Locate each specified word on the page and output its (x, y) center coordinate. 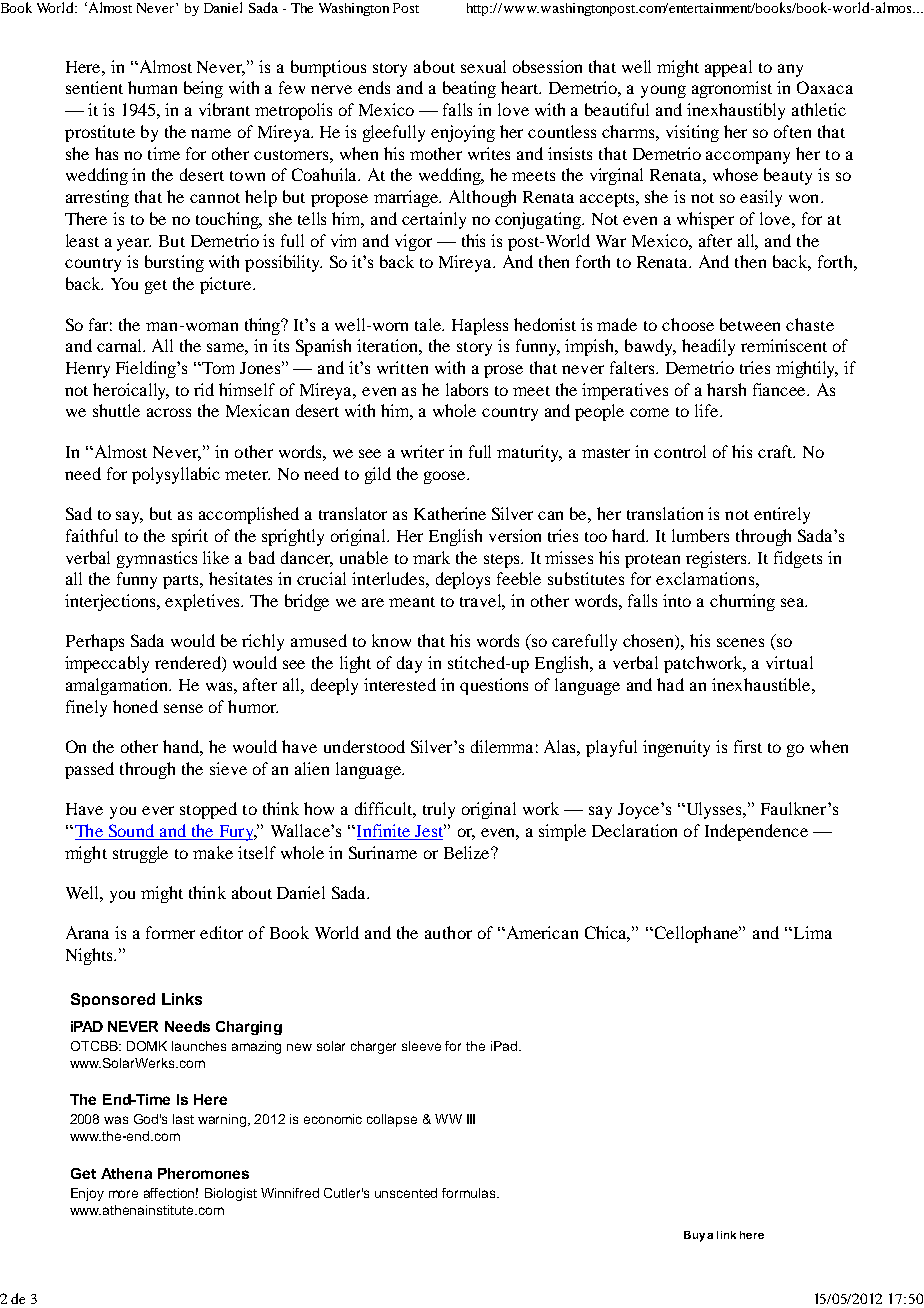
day (409, 664)
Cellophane (698, 934)
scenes (740, 642)
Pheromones (203, 1173)
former (170, 932)
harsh (726, 389)
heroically (131, 391)
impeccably (107, 664)
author (448, 932)
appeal (728, 68)
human (152, 87)
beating (469, 89)
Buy (694, 1236)
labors (467, 389)
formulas (470, 1193)
